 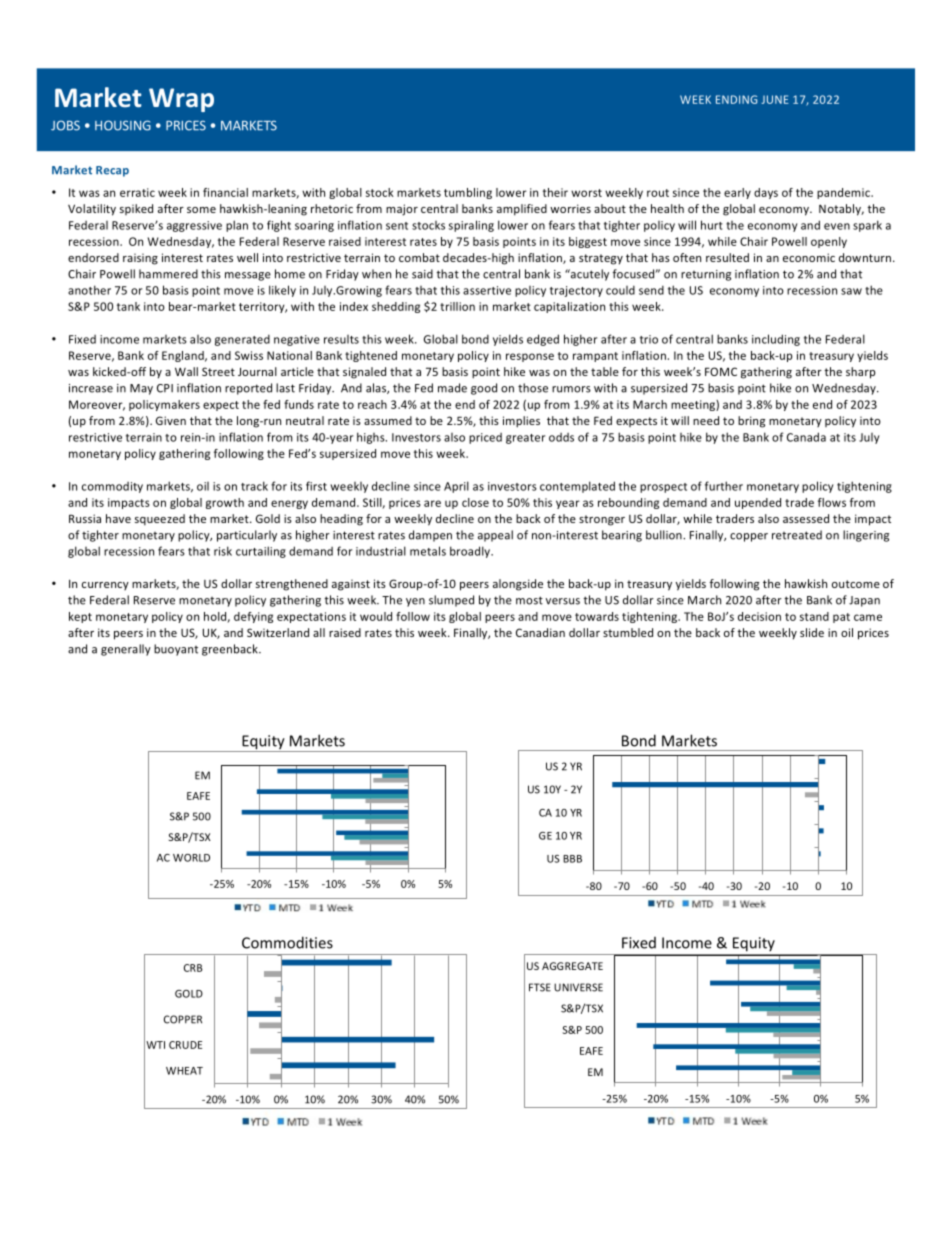 I want to click on slide, so click(x=812, y=632).
